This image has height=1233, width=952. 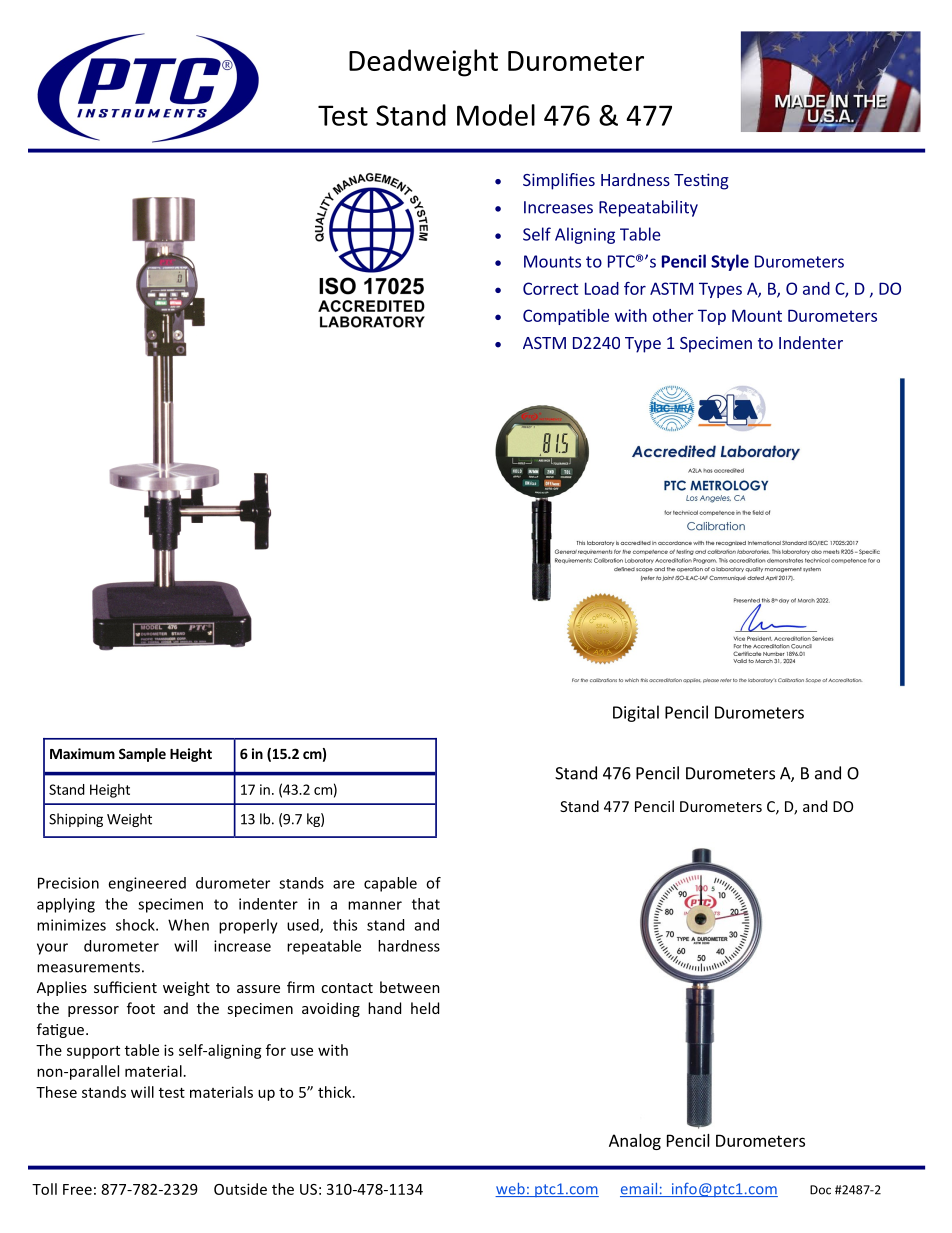 What do you see at coordinates (559, 181) in the image?
I see `Simplifies` at bounding box center [559, 181].
